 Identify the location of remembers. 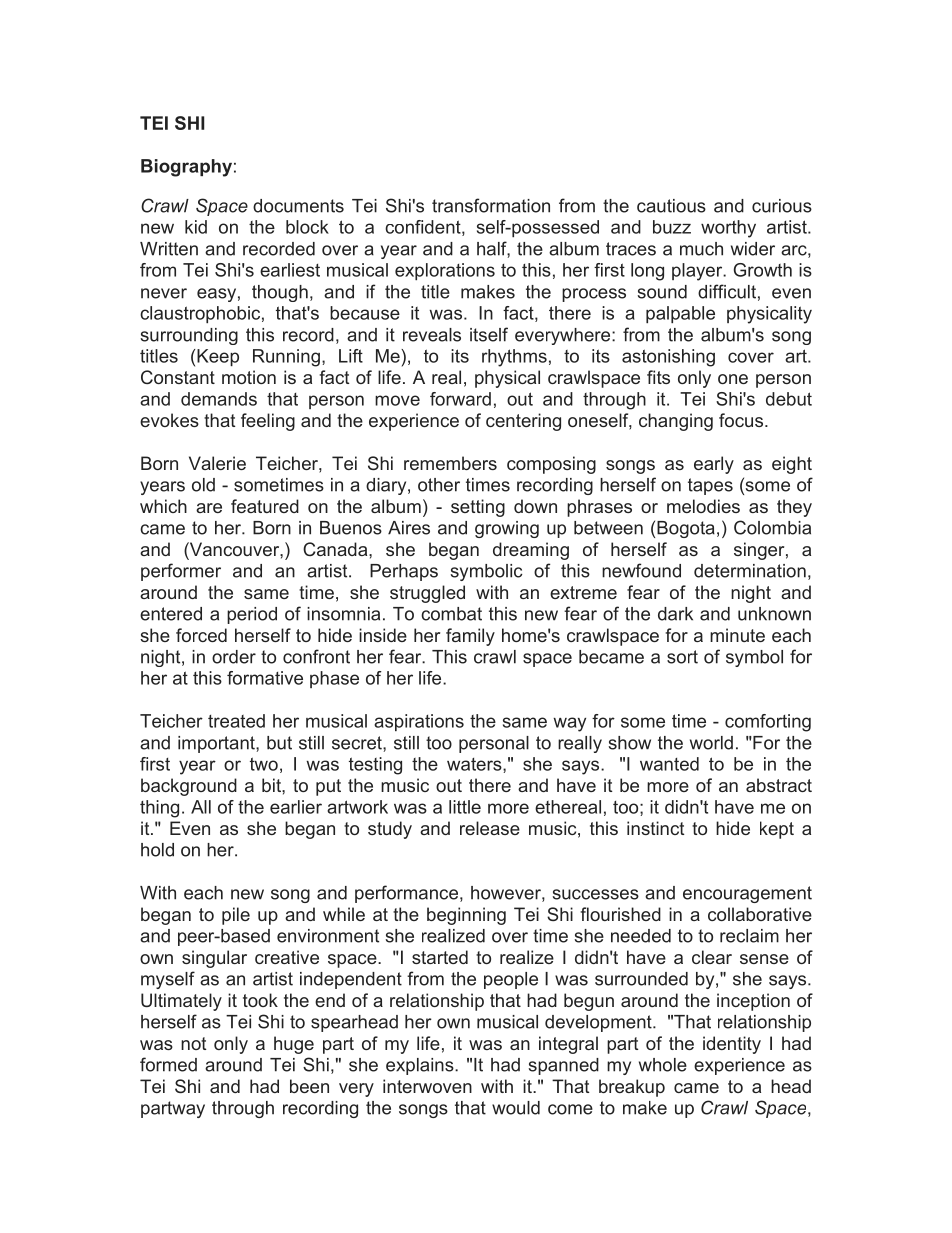
(450, 463).
